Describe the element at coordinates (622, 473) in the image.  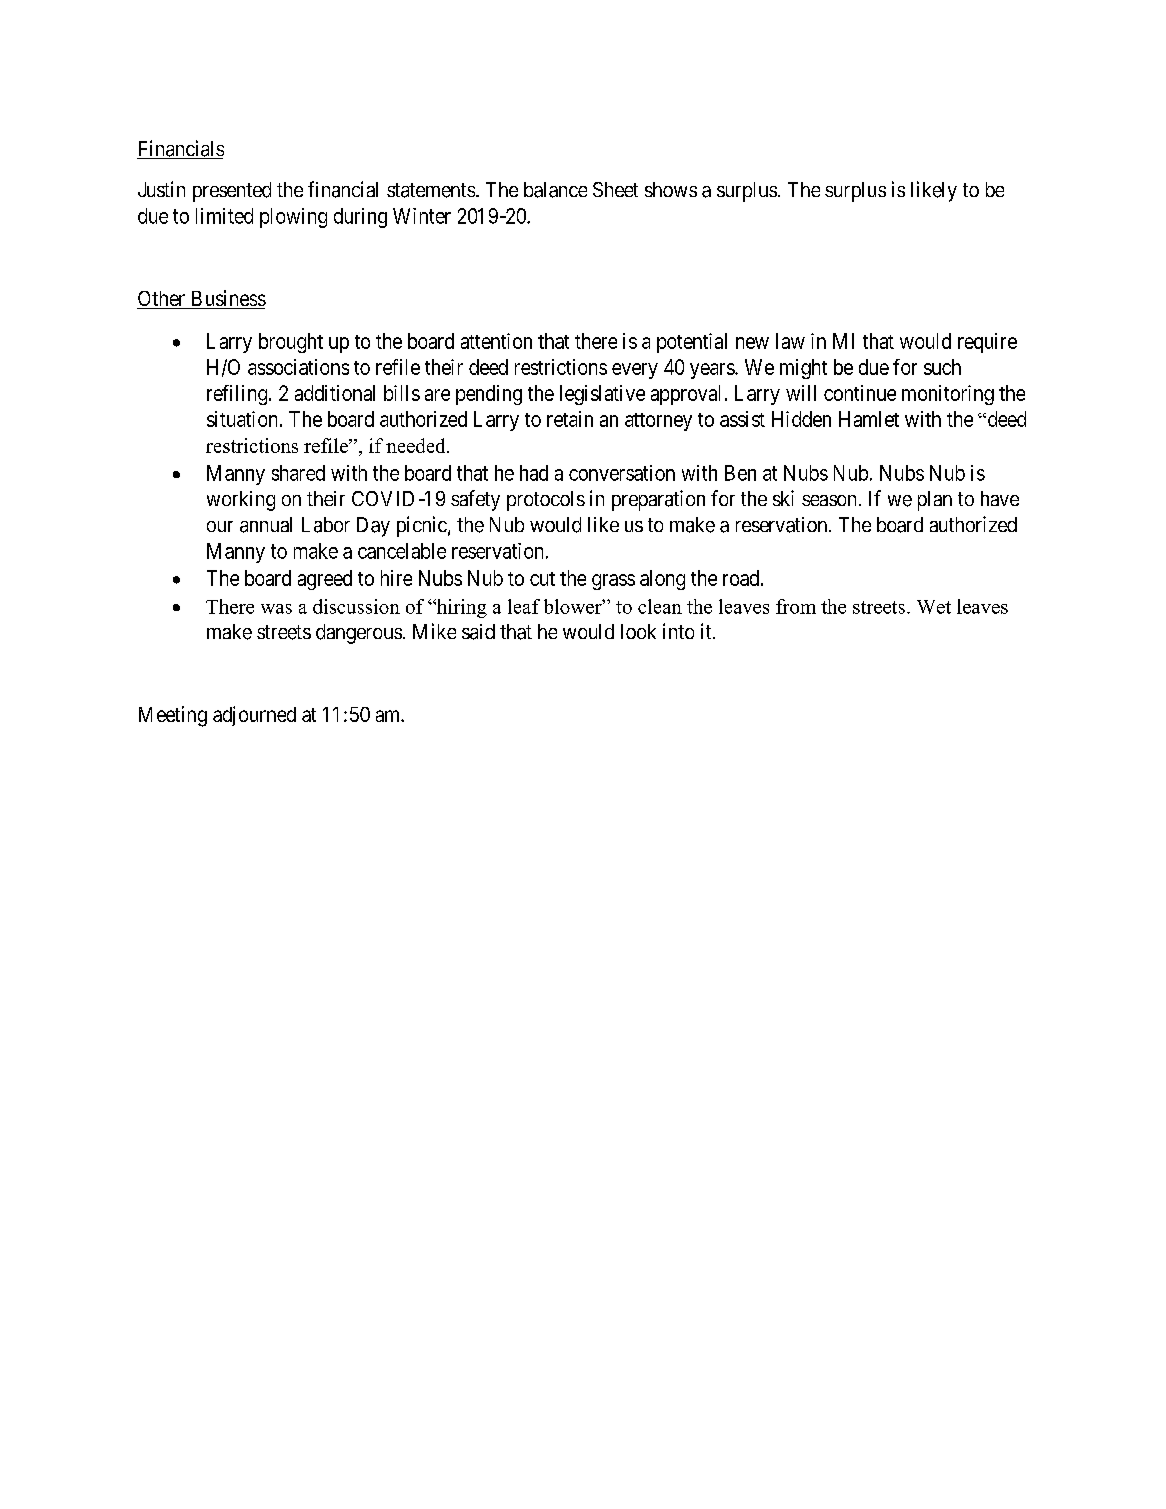
I see `conversation` at that location.
